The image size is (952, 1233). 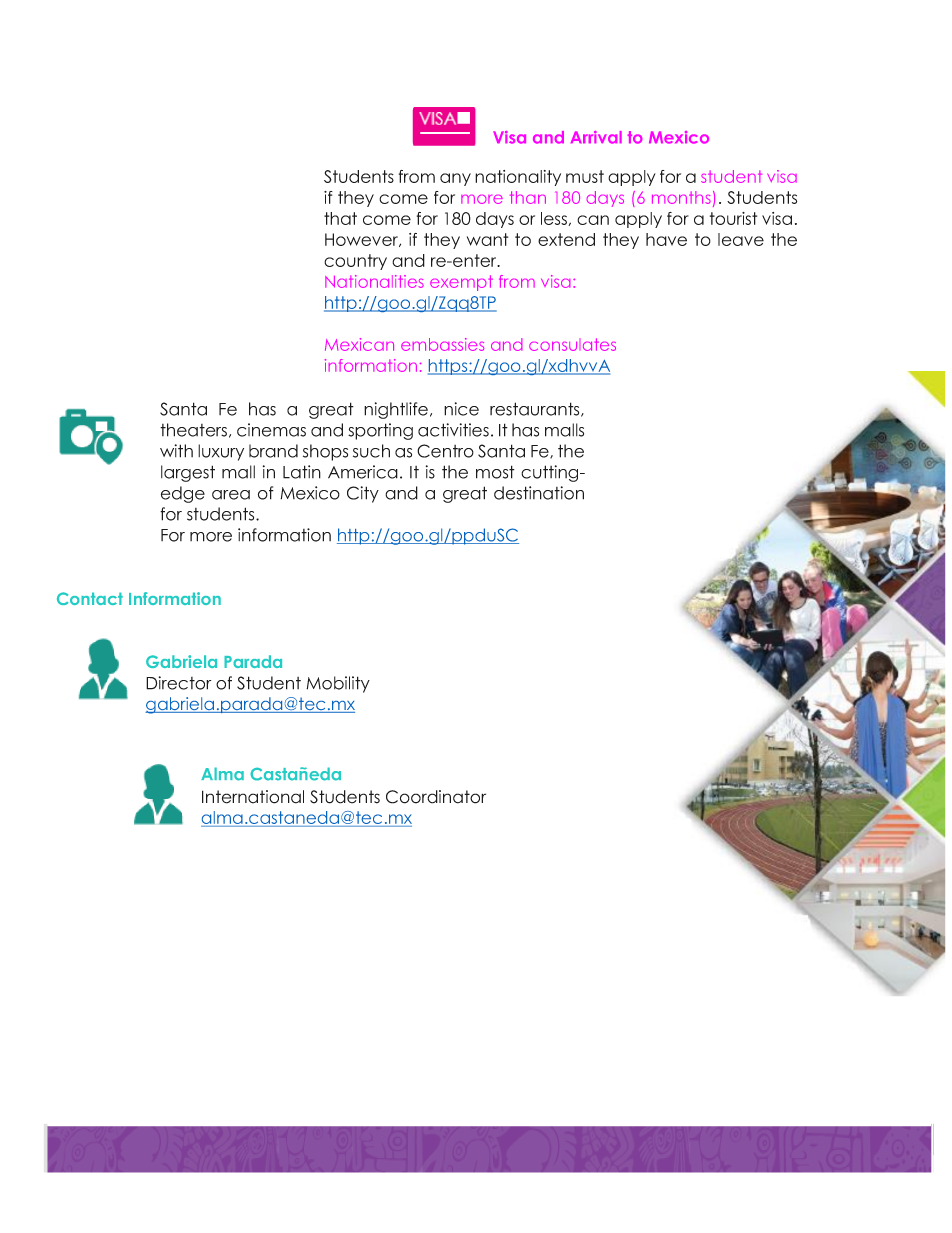 I want to click on Contact, so click(x=90, y=598).
